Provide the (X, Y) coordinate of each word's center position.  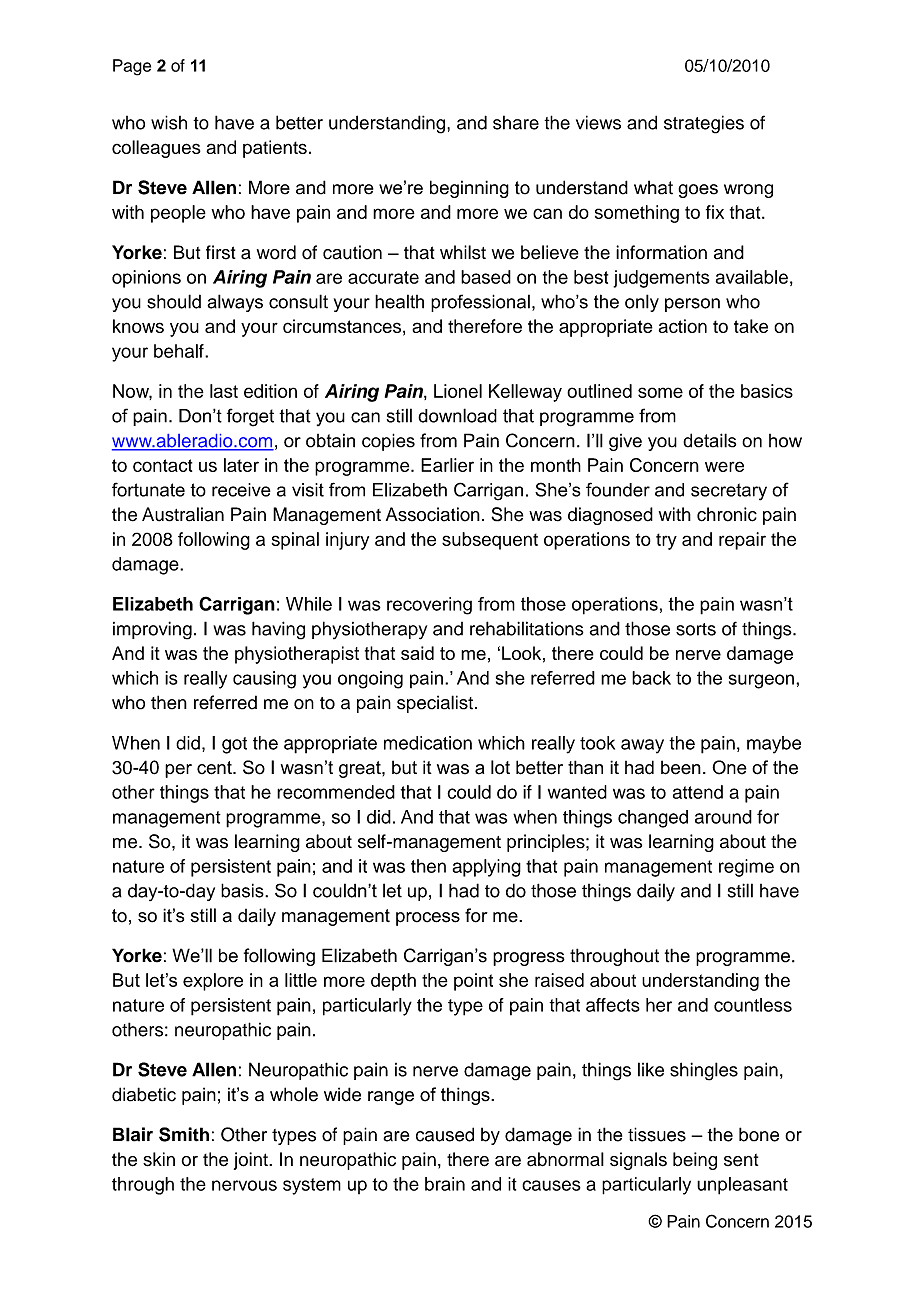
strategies (704, 124)
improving (152, 630)
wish (169, 122)
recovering (429, 606)
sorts (696, 629)
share (516, 122)
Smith (184, 1134)
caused (445, 1134)
